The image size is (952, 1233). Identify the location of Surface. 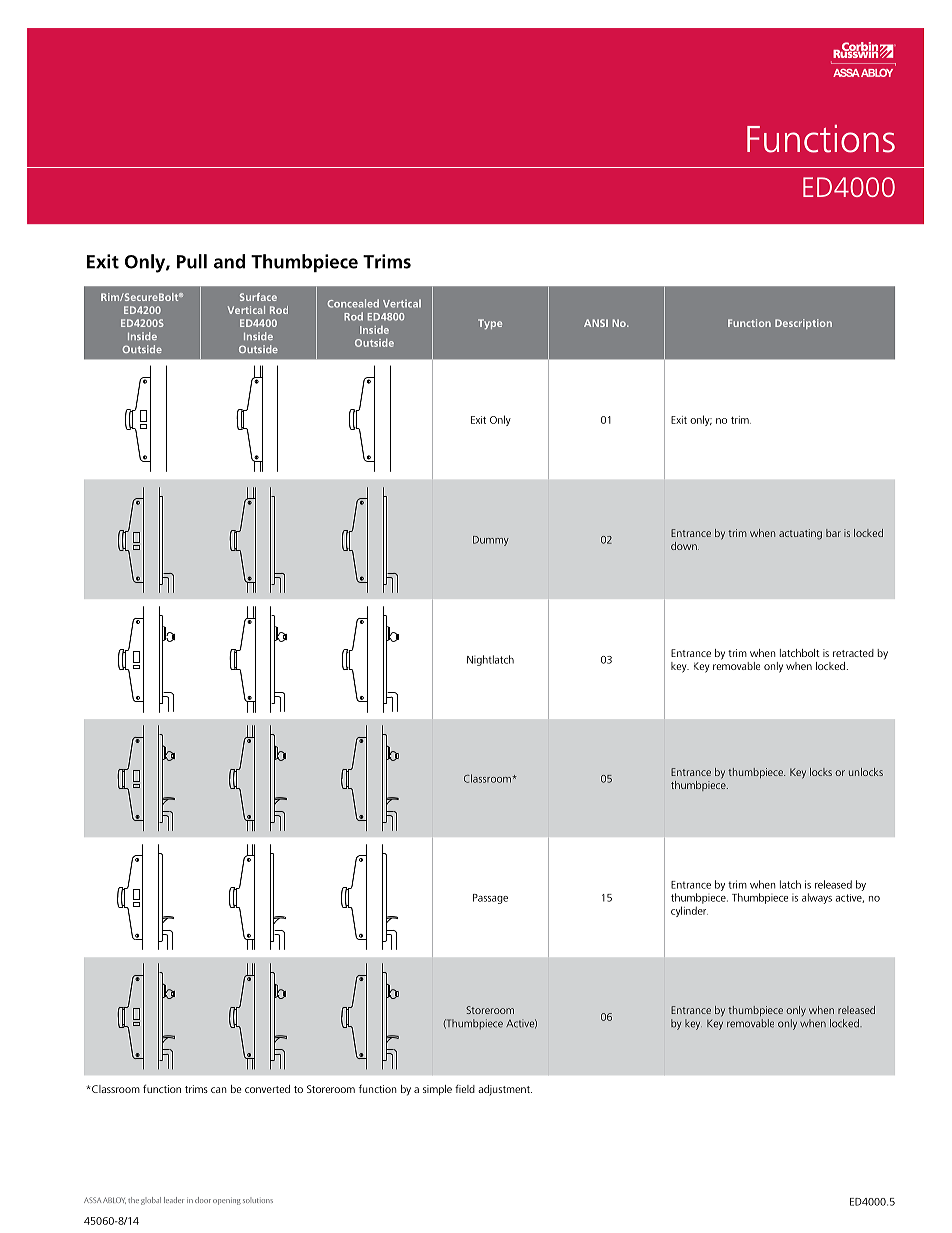
(258, 297).
